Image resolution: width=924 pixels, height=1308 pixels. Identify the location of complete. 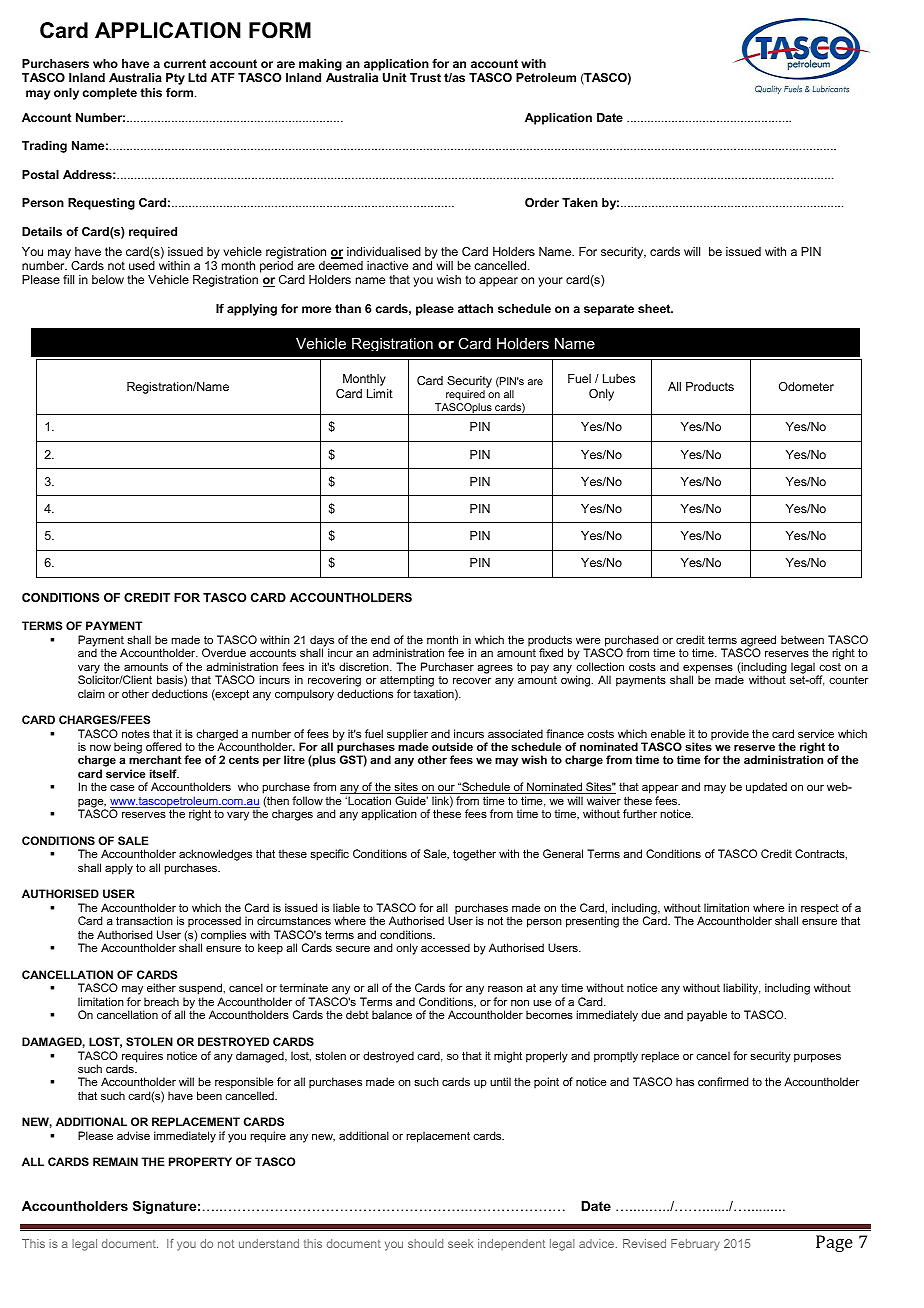
(110, 94).
